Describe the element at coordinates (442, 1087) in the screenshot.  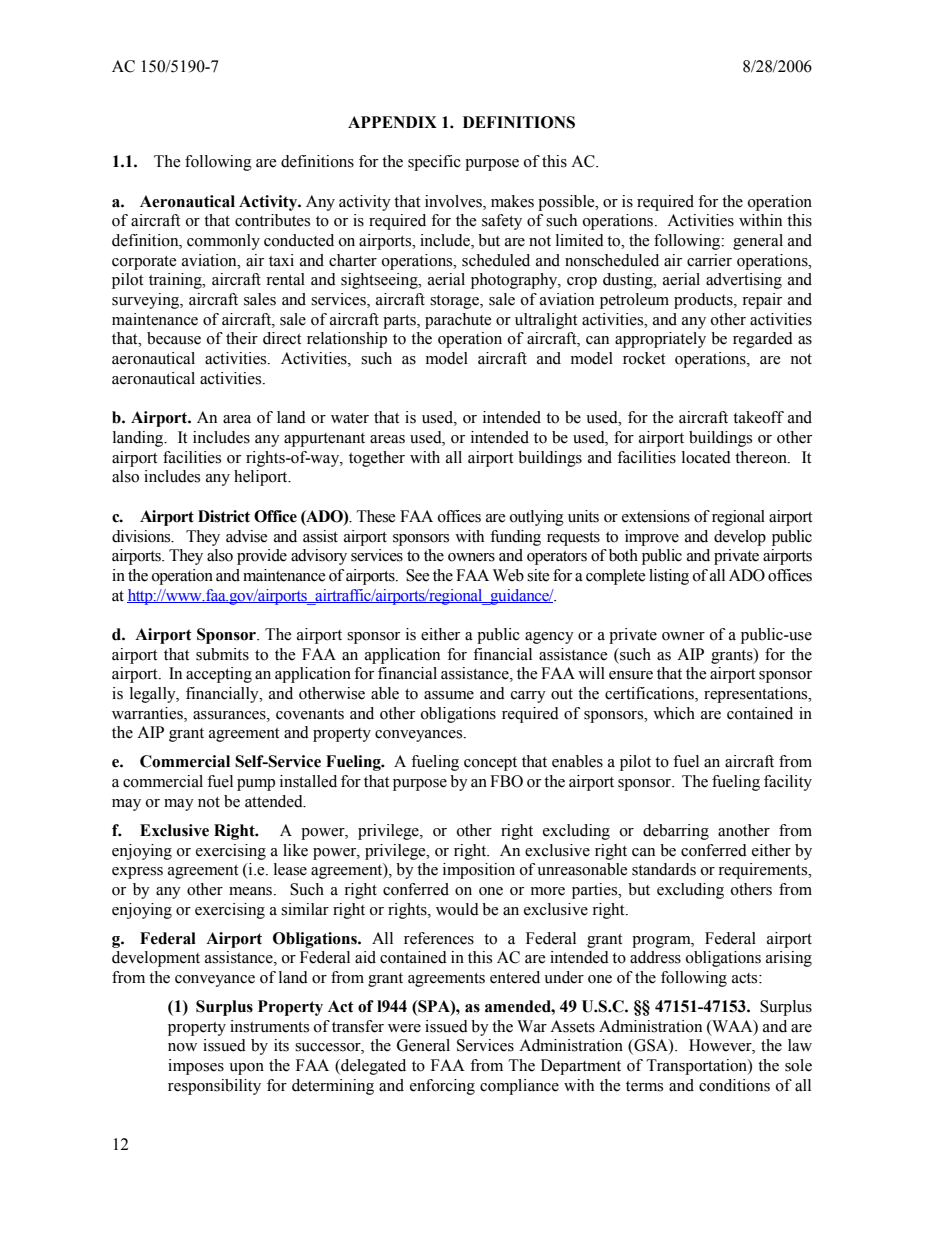
I see `enforcing` at that location.
